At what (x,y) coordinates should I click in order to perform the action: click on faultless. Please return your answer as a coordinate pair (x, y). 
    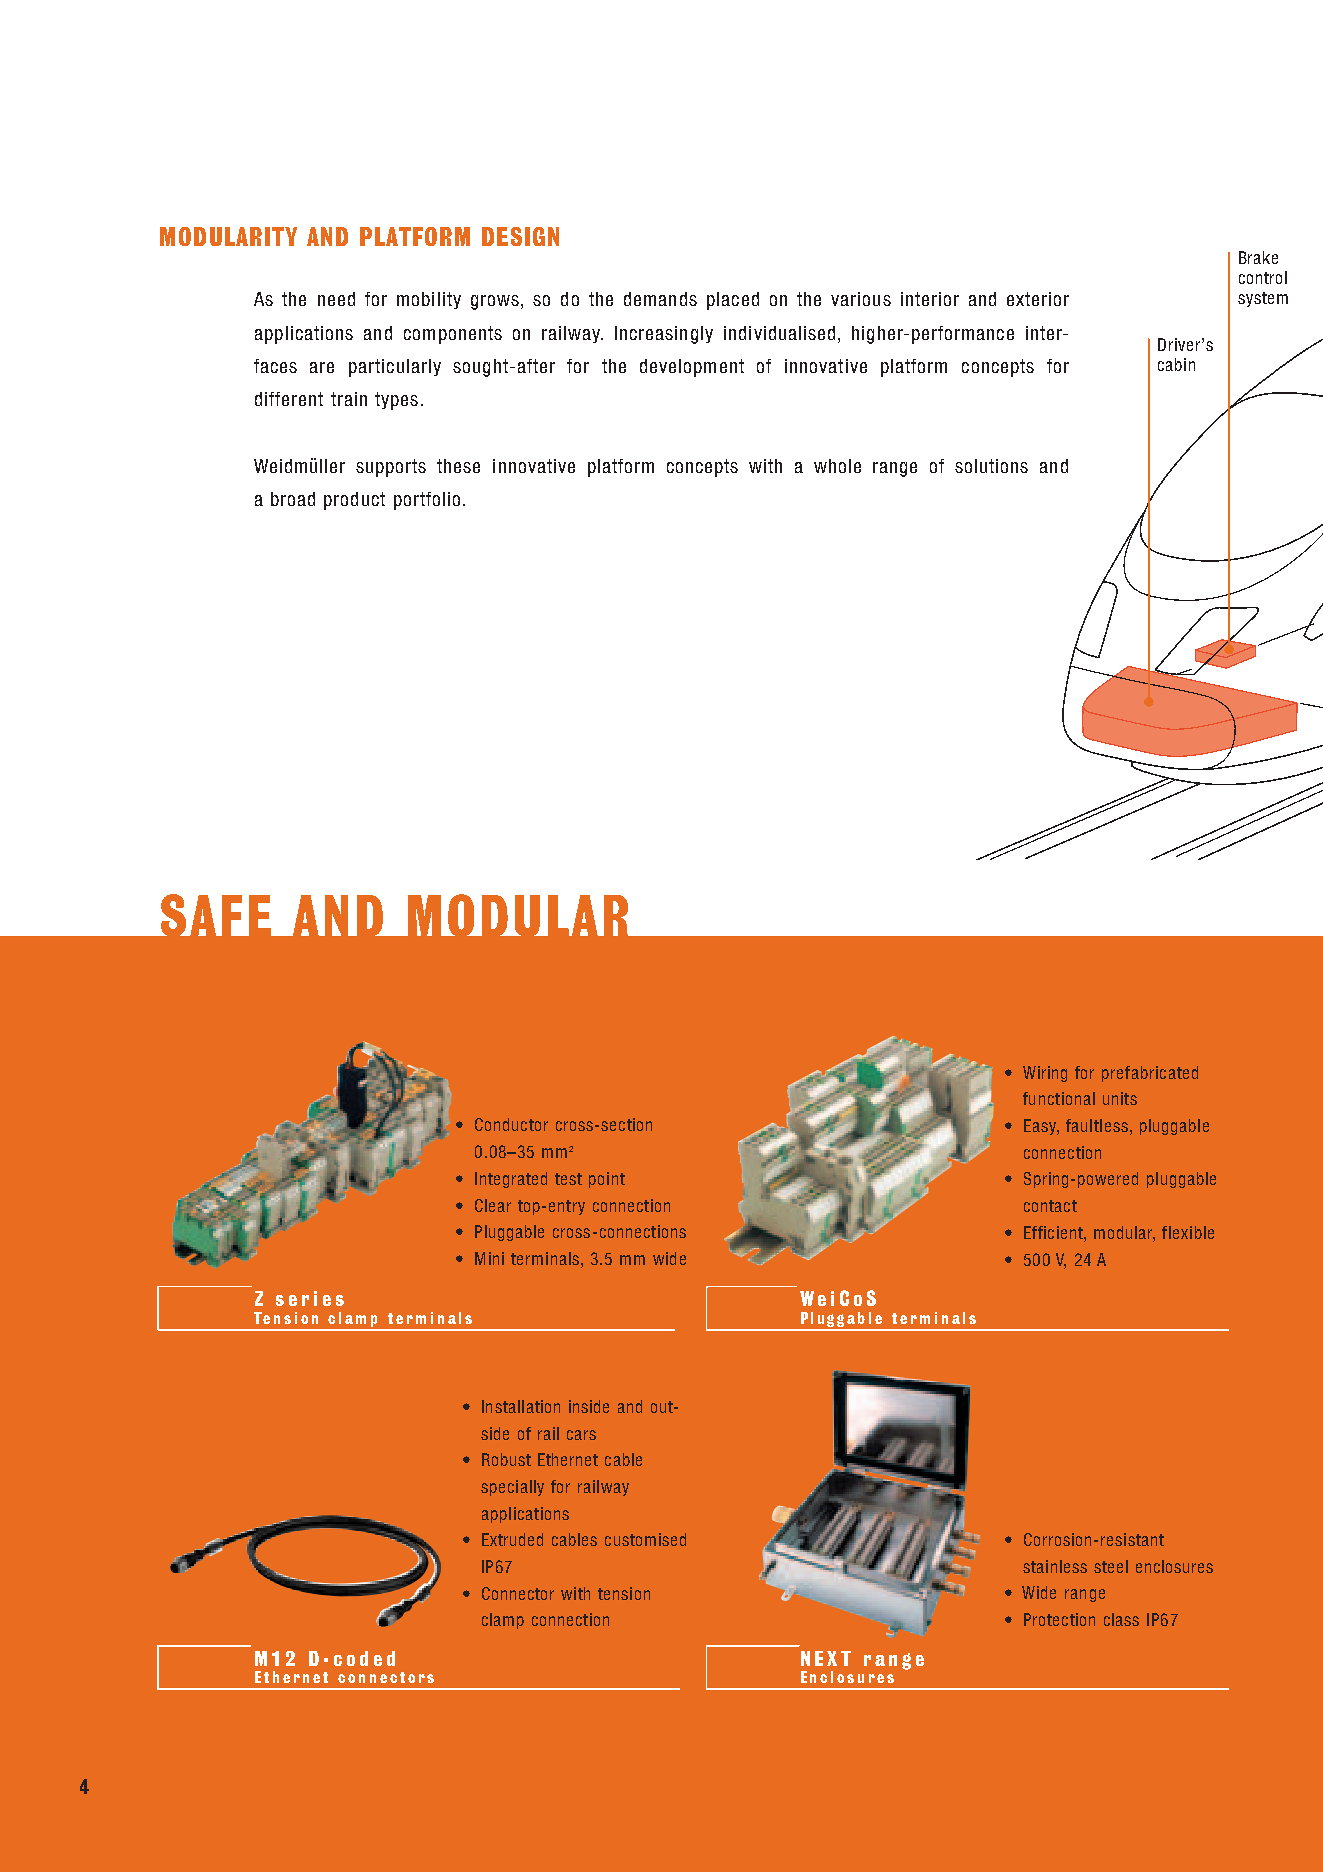
    Looking at the image, I should click on (1097, 1125).
